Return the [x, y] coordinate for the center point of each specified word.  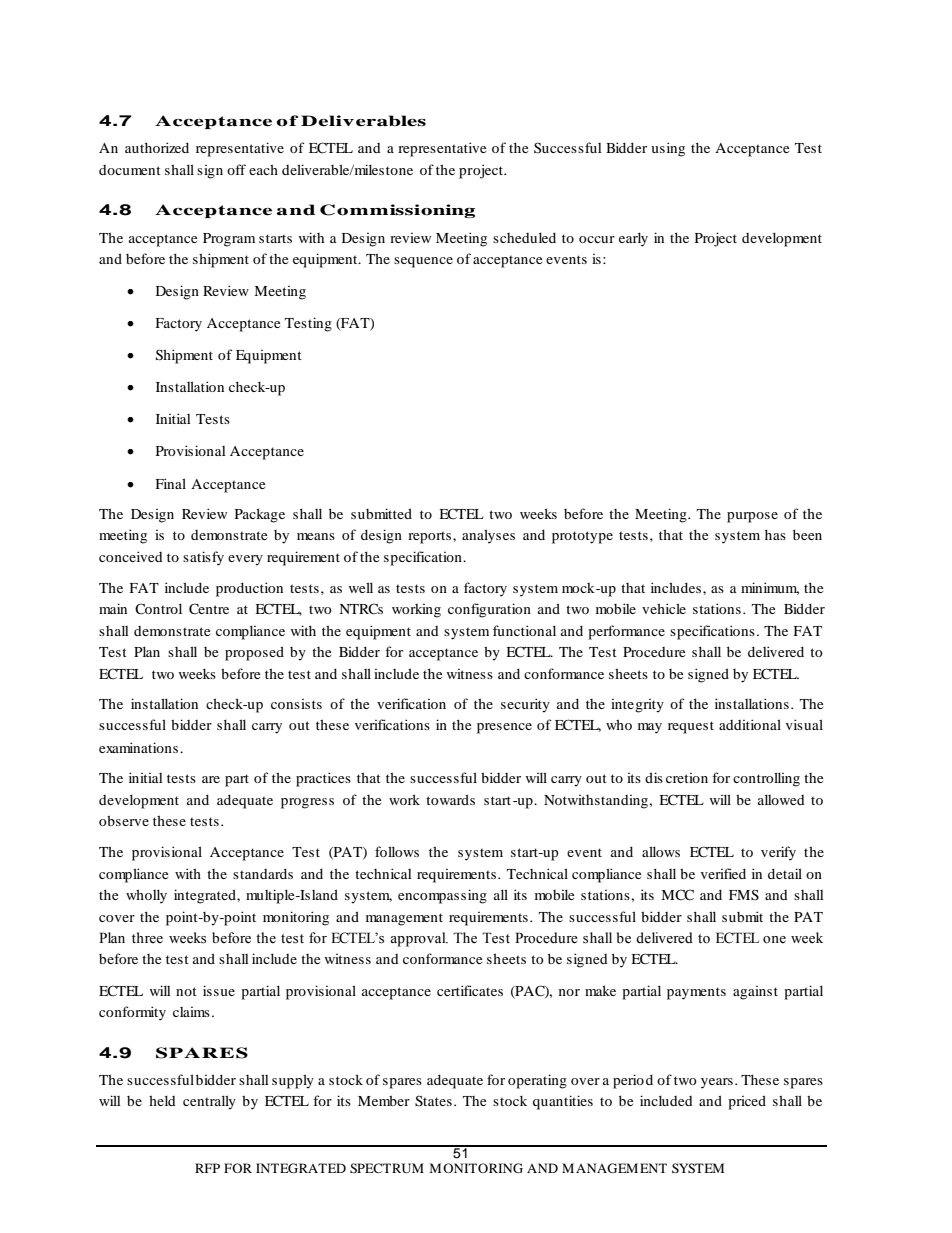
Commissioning [397, 211]
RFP [207, 1168]
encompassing [442, 896]
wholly [146, 896]
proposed [254, 653]
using [668, 149]
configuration [489, 610]
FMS [744, 895]
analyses [488, 536]
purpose [752, 517]
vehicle [664, 608]
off [236, 169]
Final [171, 483]
